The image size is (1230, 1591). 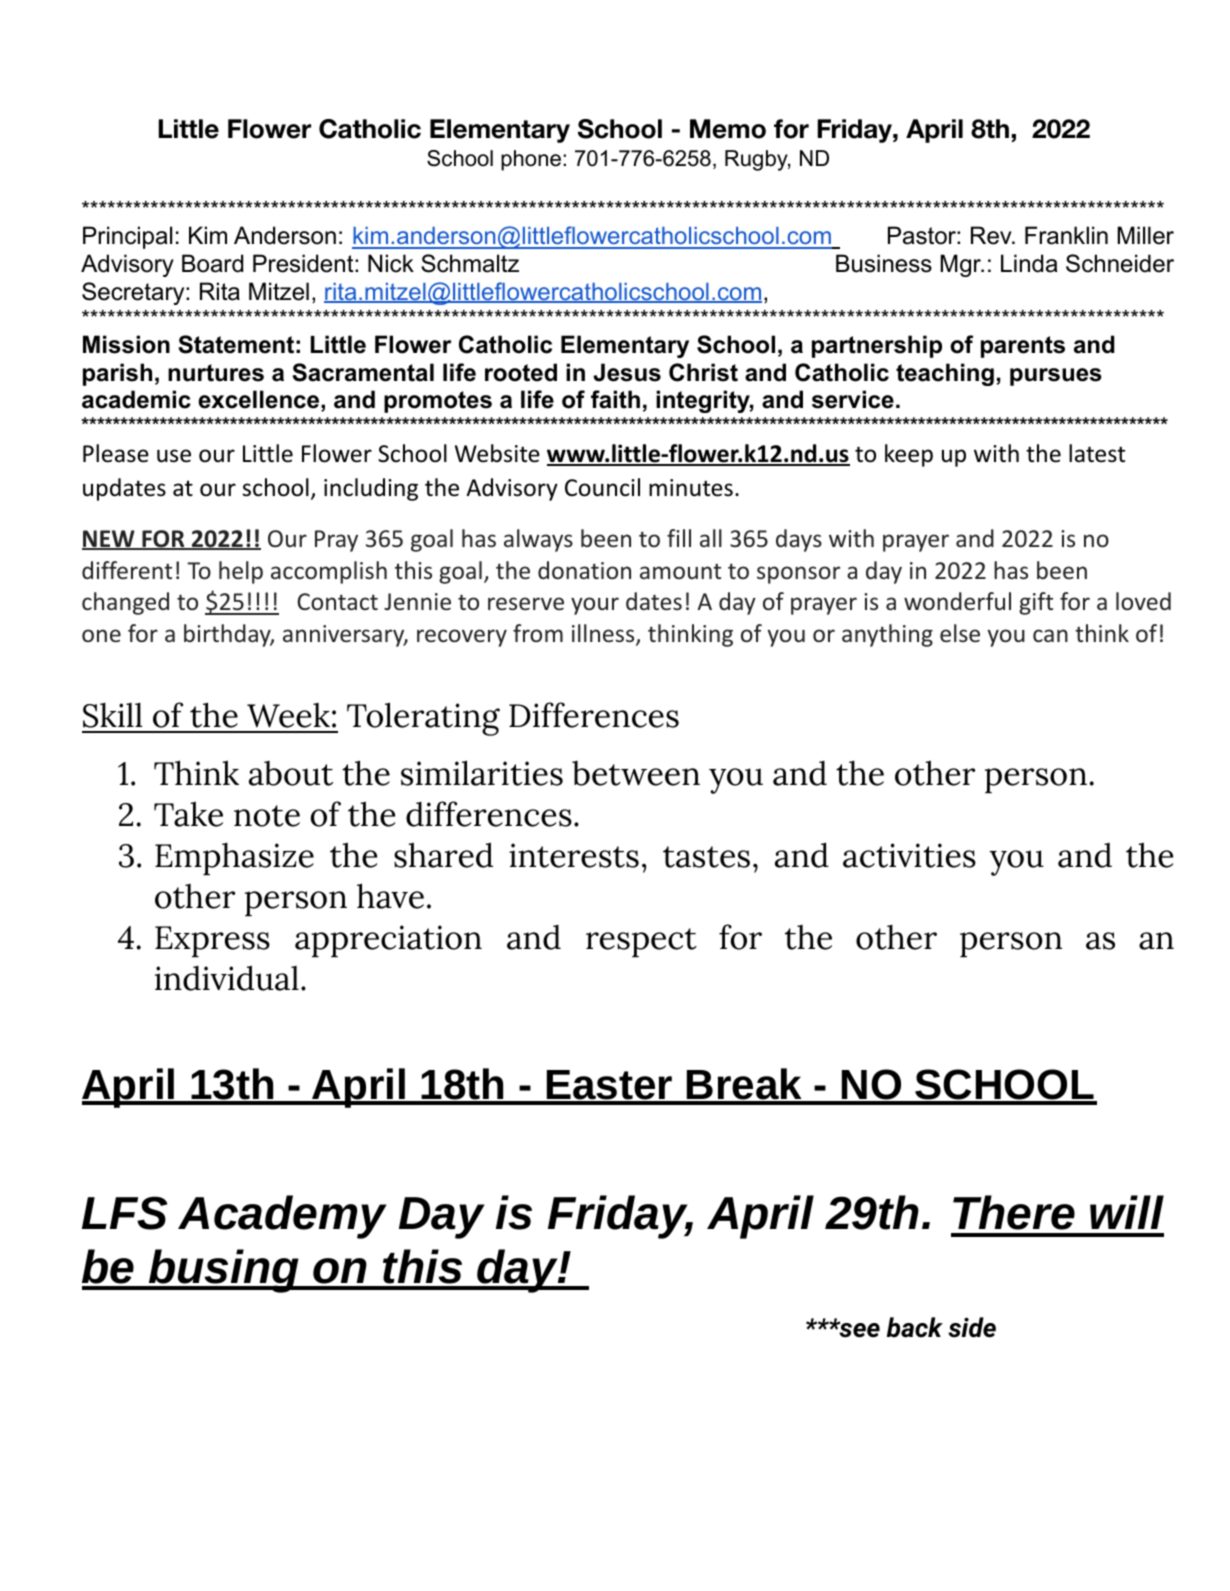 I want to click on will, so click(x=1127, y=1212).
